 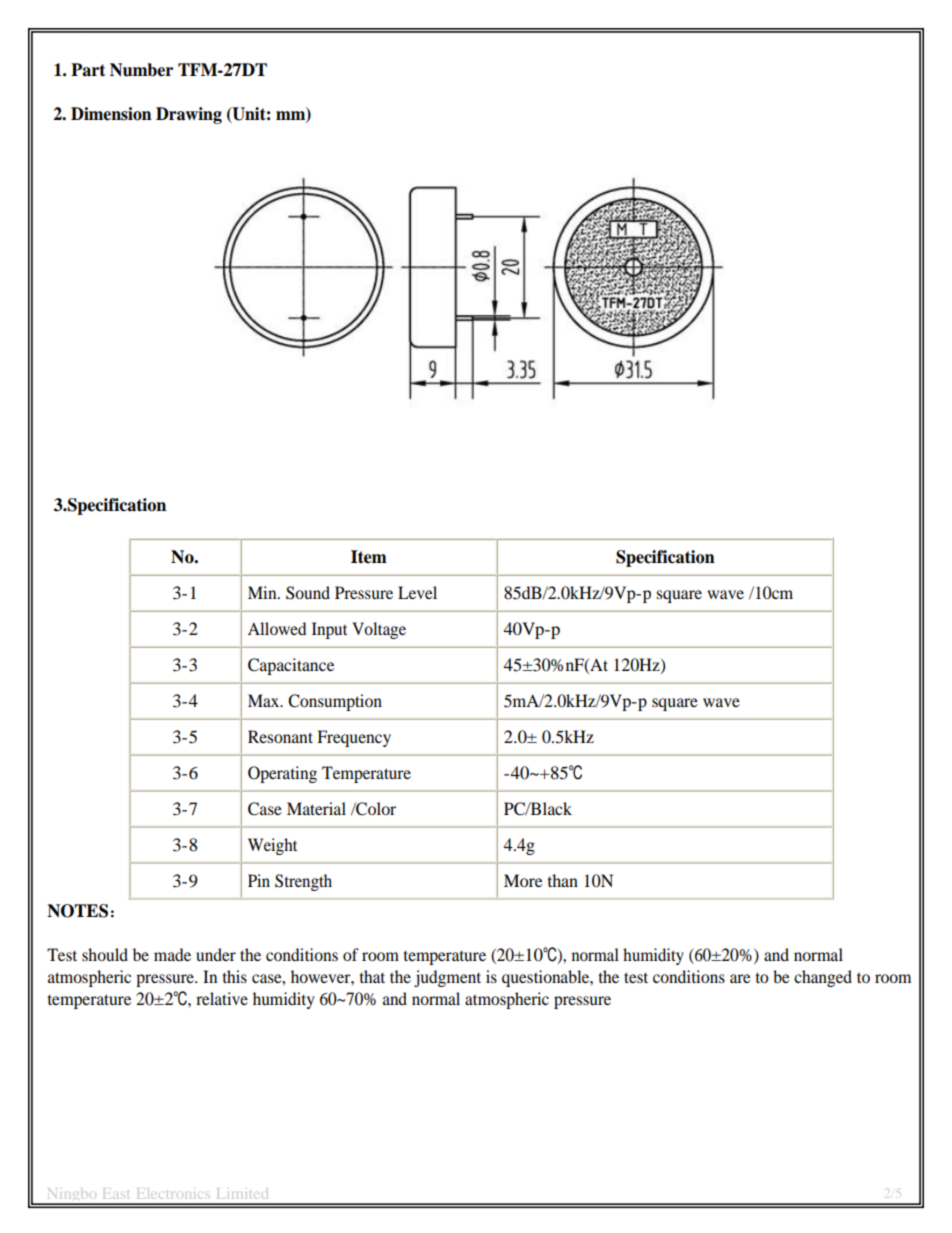 I want to click on Level, so click(x=417, y=592).
